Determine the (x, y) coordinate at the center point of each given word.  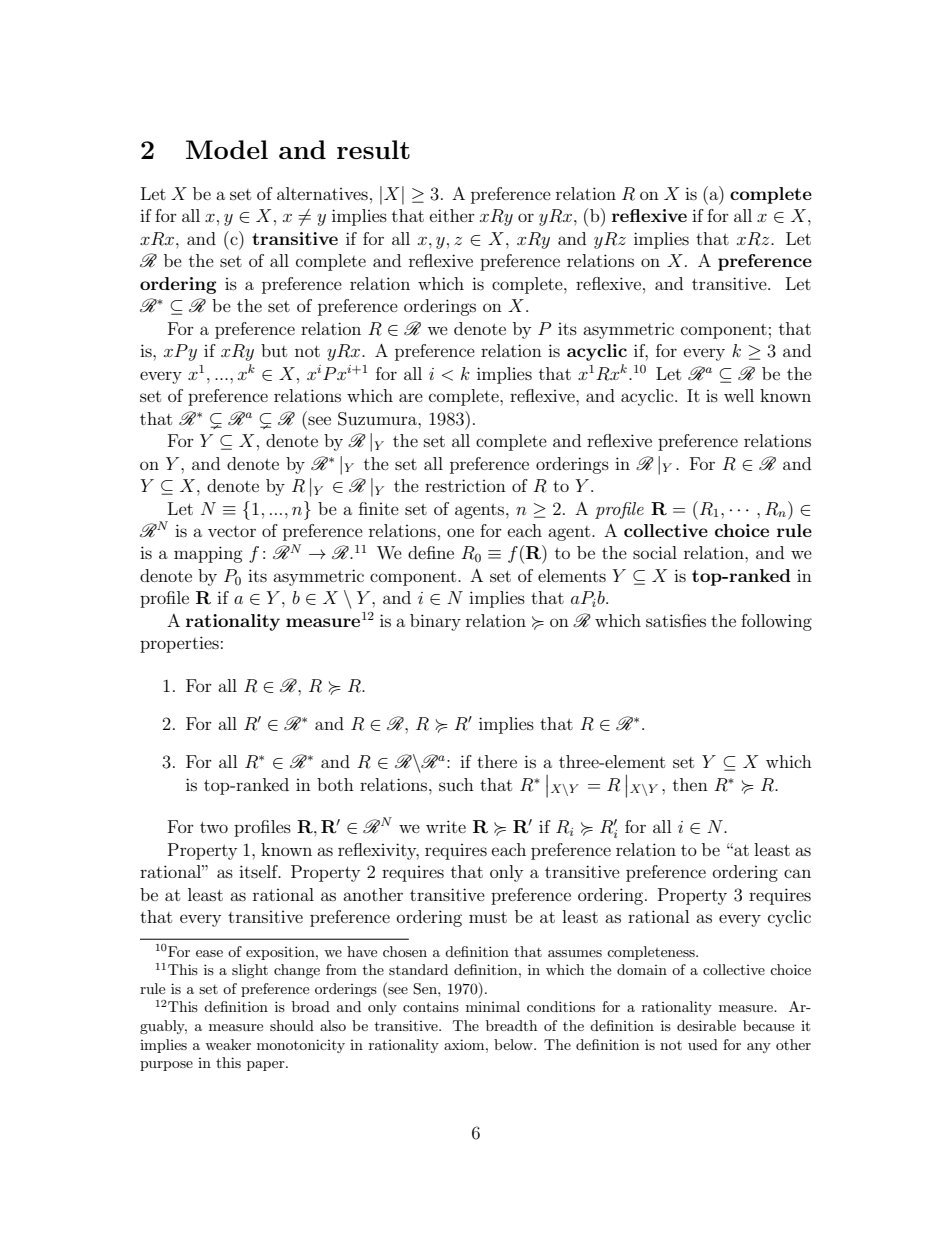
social (655, 552)
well (739, 395)
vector (232, 531)
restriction (465, 485)
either (452, 215)
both (335, 784)
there (497, 761)
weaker (228, 1044)
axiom (465, 1044)
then (690, 784)
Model (227, 149)
